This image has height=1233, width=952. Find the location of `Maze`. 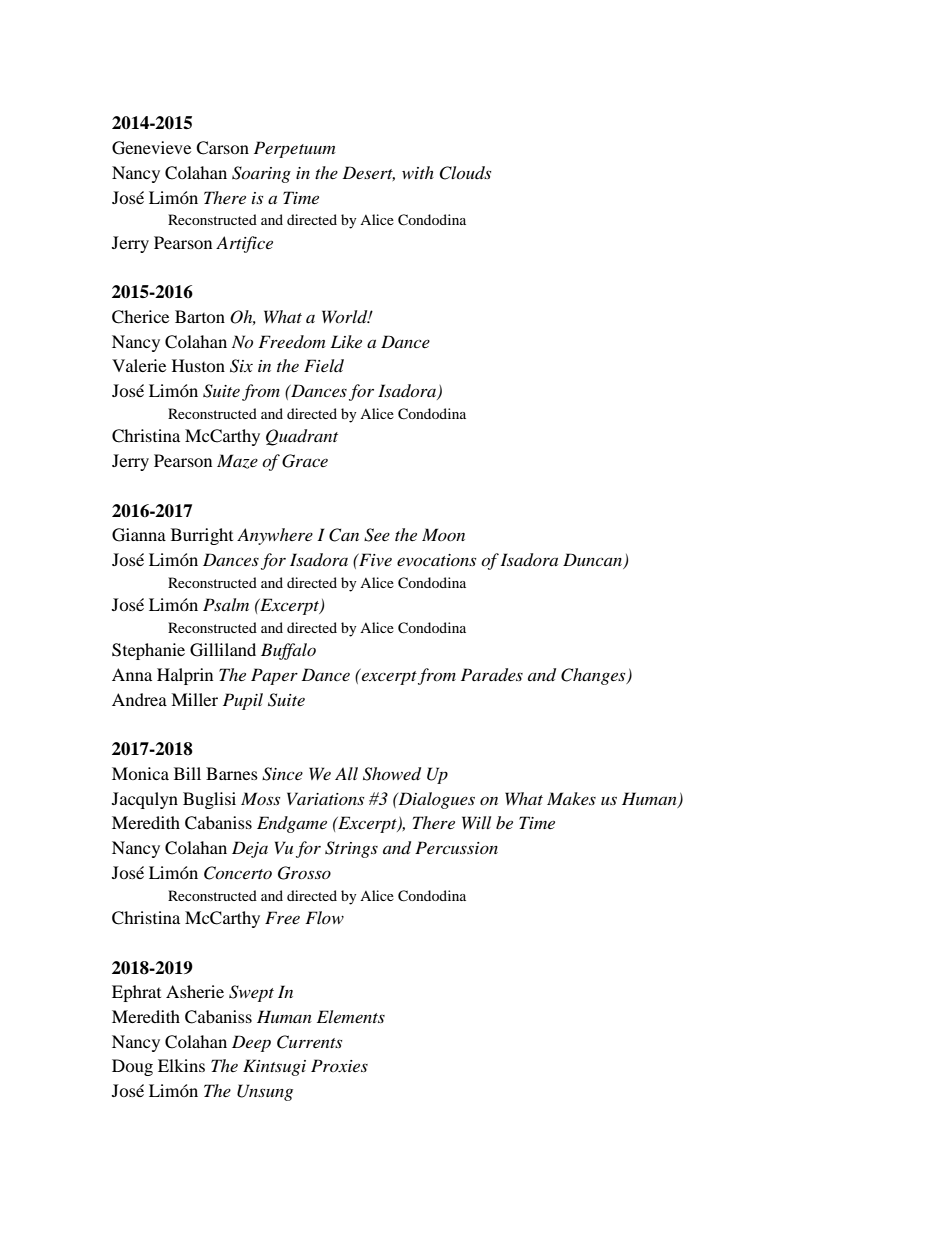

Maze is located at coordinates (237, 461).
